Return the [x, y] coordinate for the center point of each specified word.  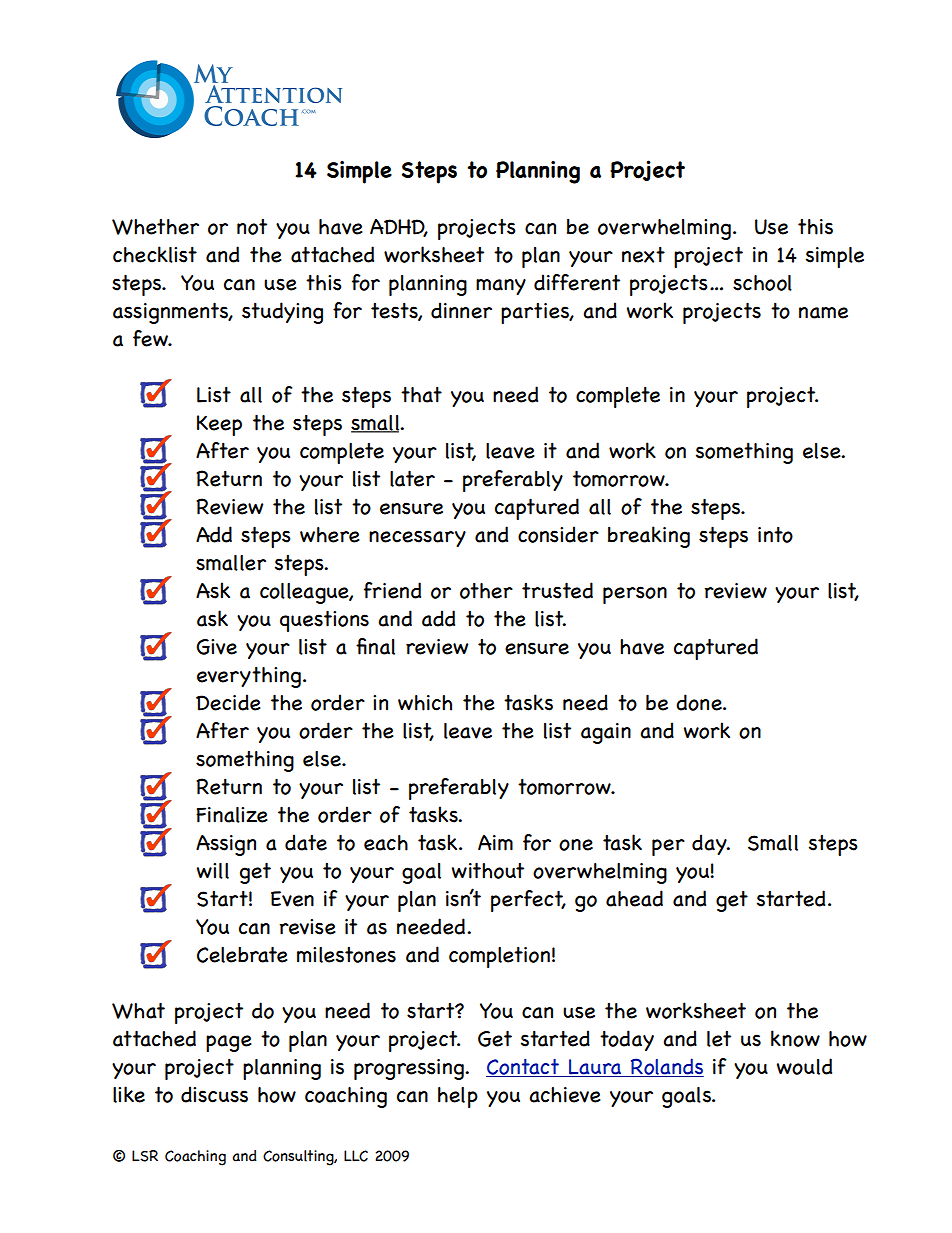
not [252, 227]
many [501, 287]
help [458, 1097]
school [762, 283]
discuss [214, 1094]
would [804, 1066]
